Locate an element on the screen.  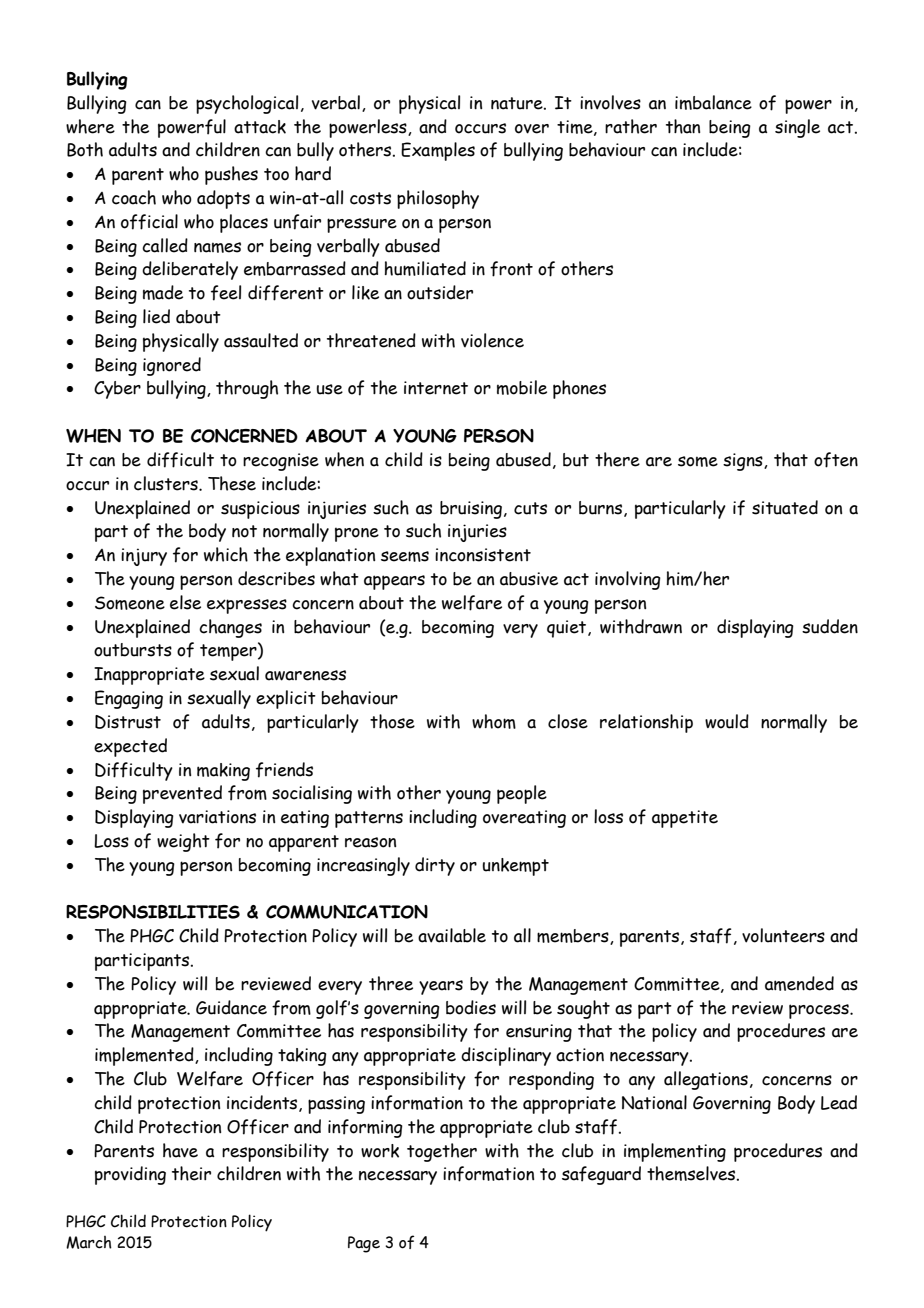
single is located at coordinates (797, 128).
